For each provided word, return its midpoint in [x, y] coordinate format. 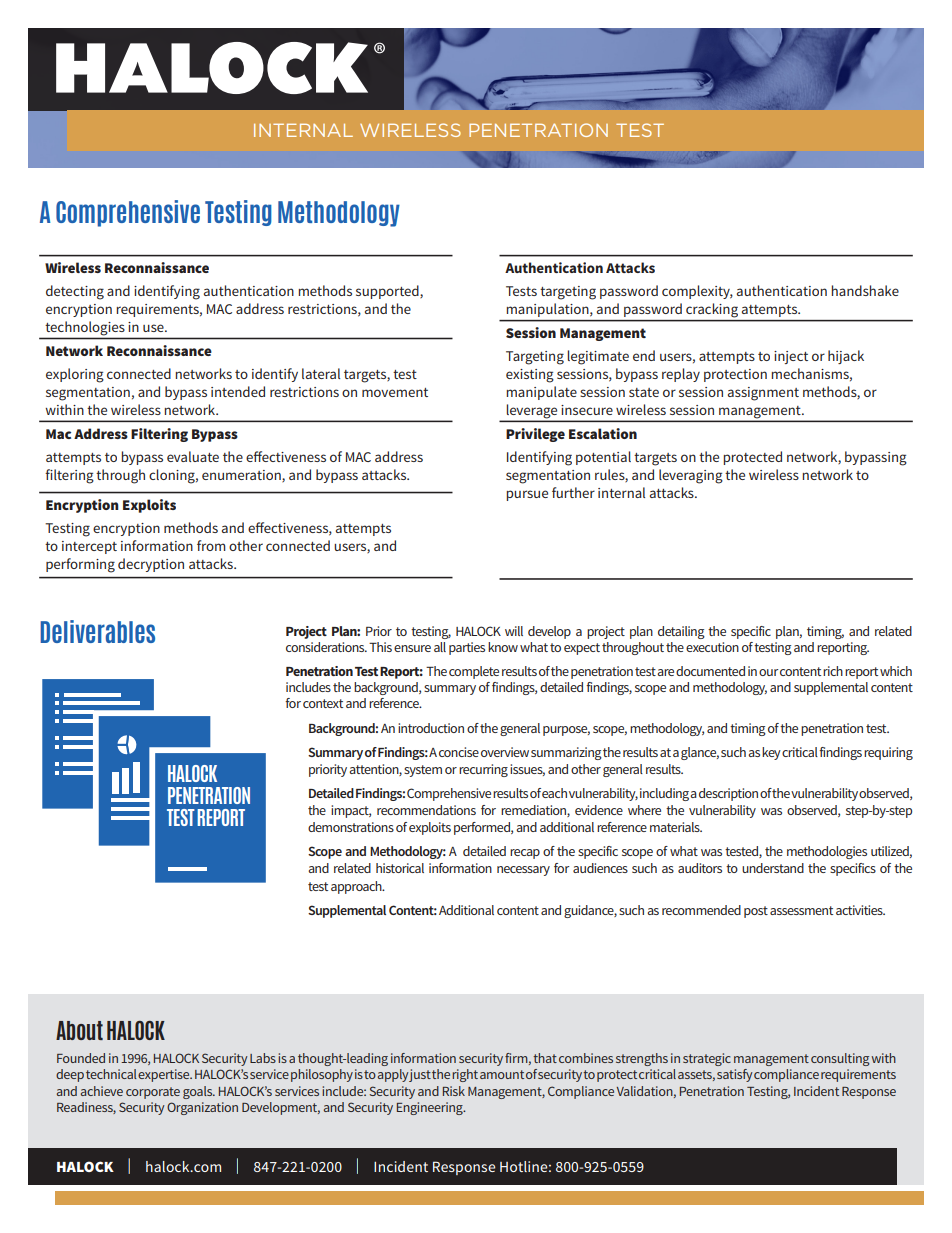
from [211, 545]
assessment [801, 910]
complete [474, 672]
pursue [527, 495]
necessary [523, 871]
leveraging [691, 476]
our [768, 672]
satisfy [734, 1075]
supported [388, 292]
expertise [165, 1075]
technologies [85, 328]
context [323, 703]
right [465, 1075]
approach [357, 887]
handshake [865, 290]
